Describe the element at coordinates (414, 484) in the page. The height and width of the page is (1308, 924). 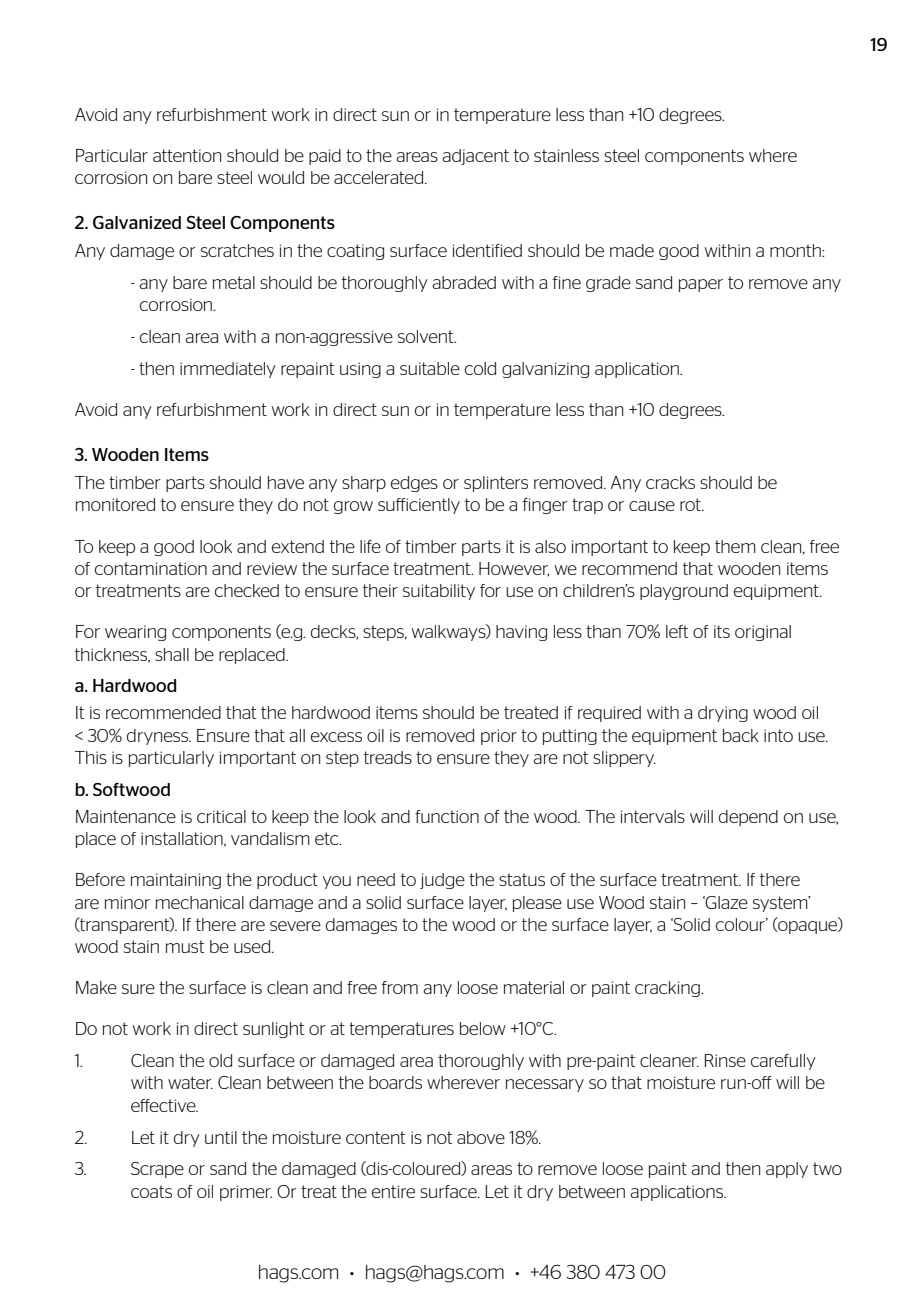
I see `edges` at that location.
